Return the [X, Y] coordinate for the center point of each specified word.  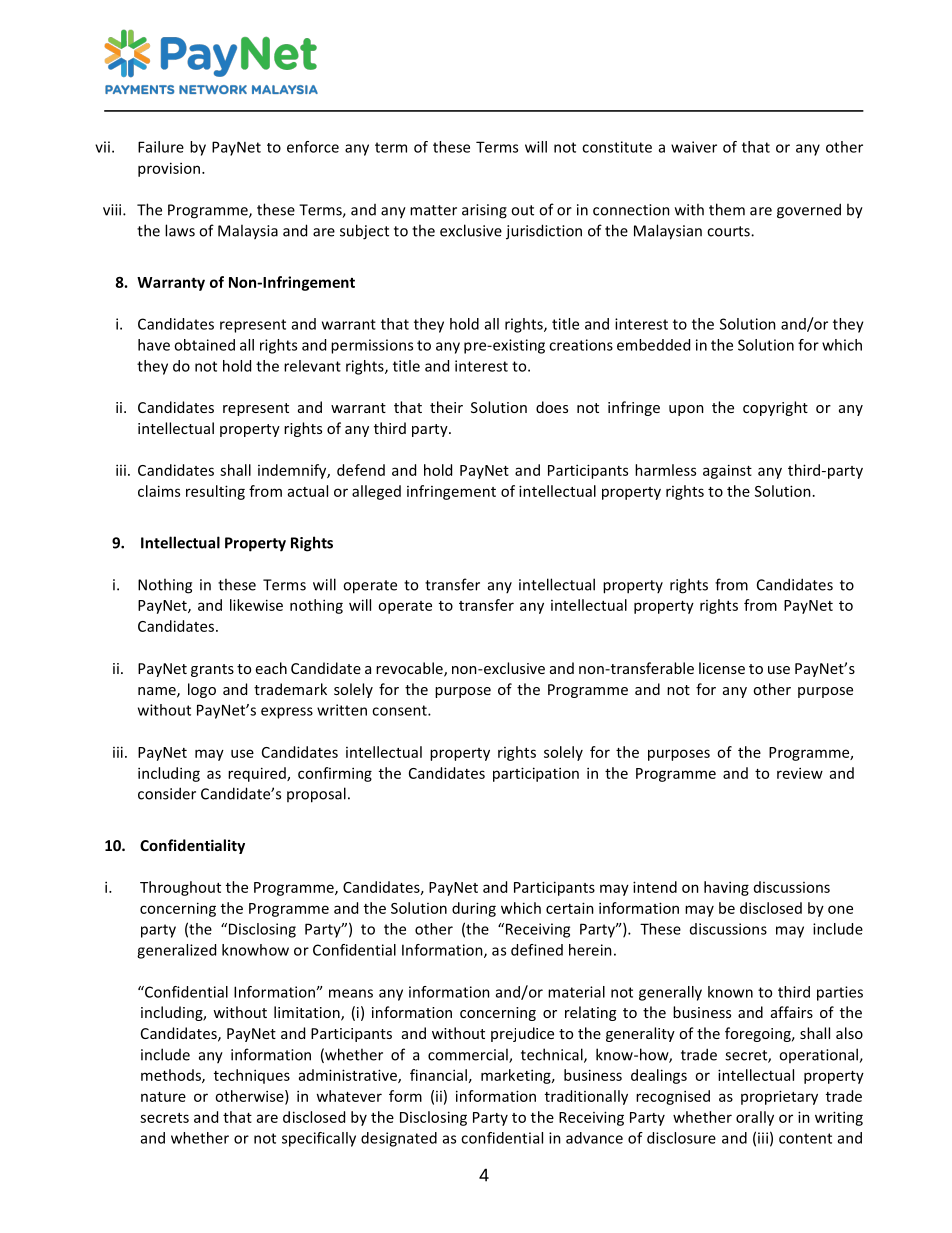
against [727, 471]
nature [163, 1097]
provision [169, 169]
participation [536, 774]
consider [167, 793]
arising [484, 211]
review [800, 773]
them [727, 209]
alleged [376, 492]
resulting [215, 492]
